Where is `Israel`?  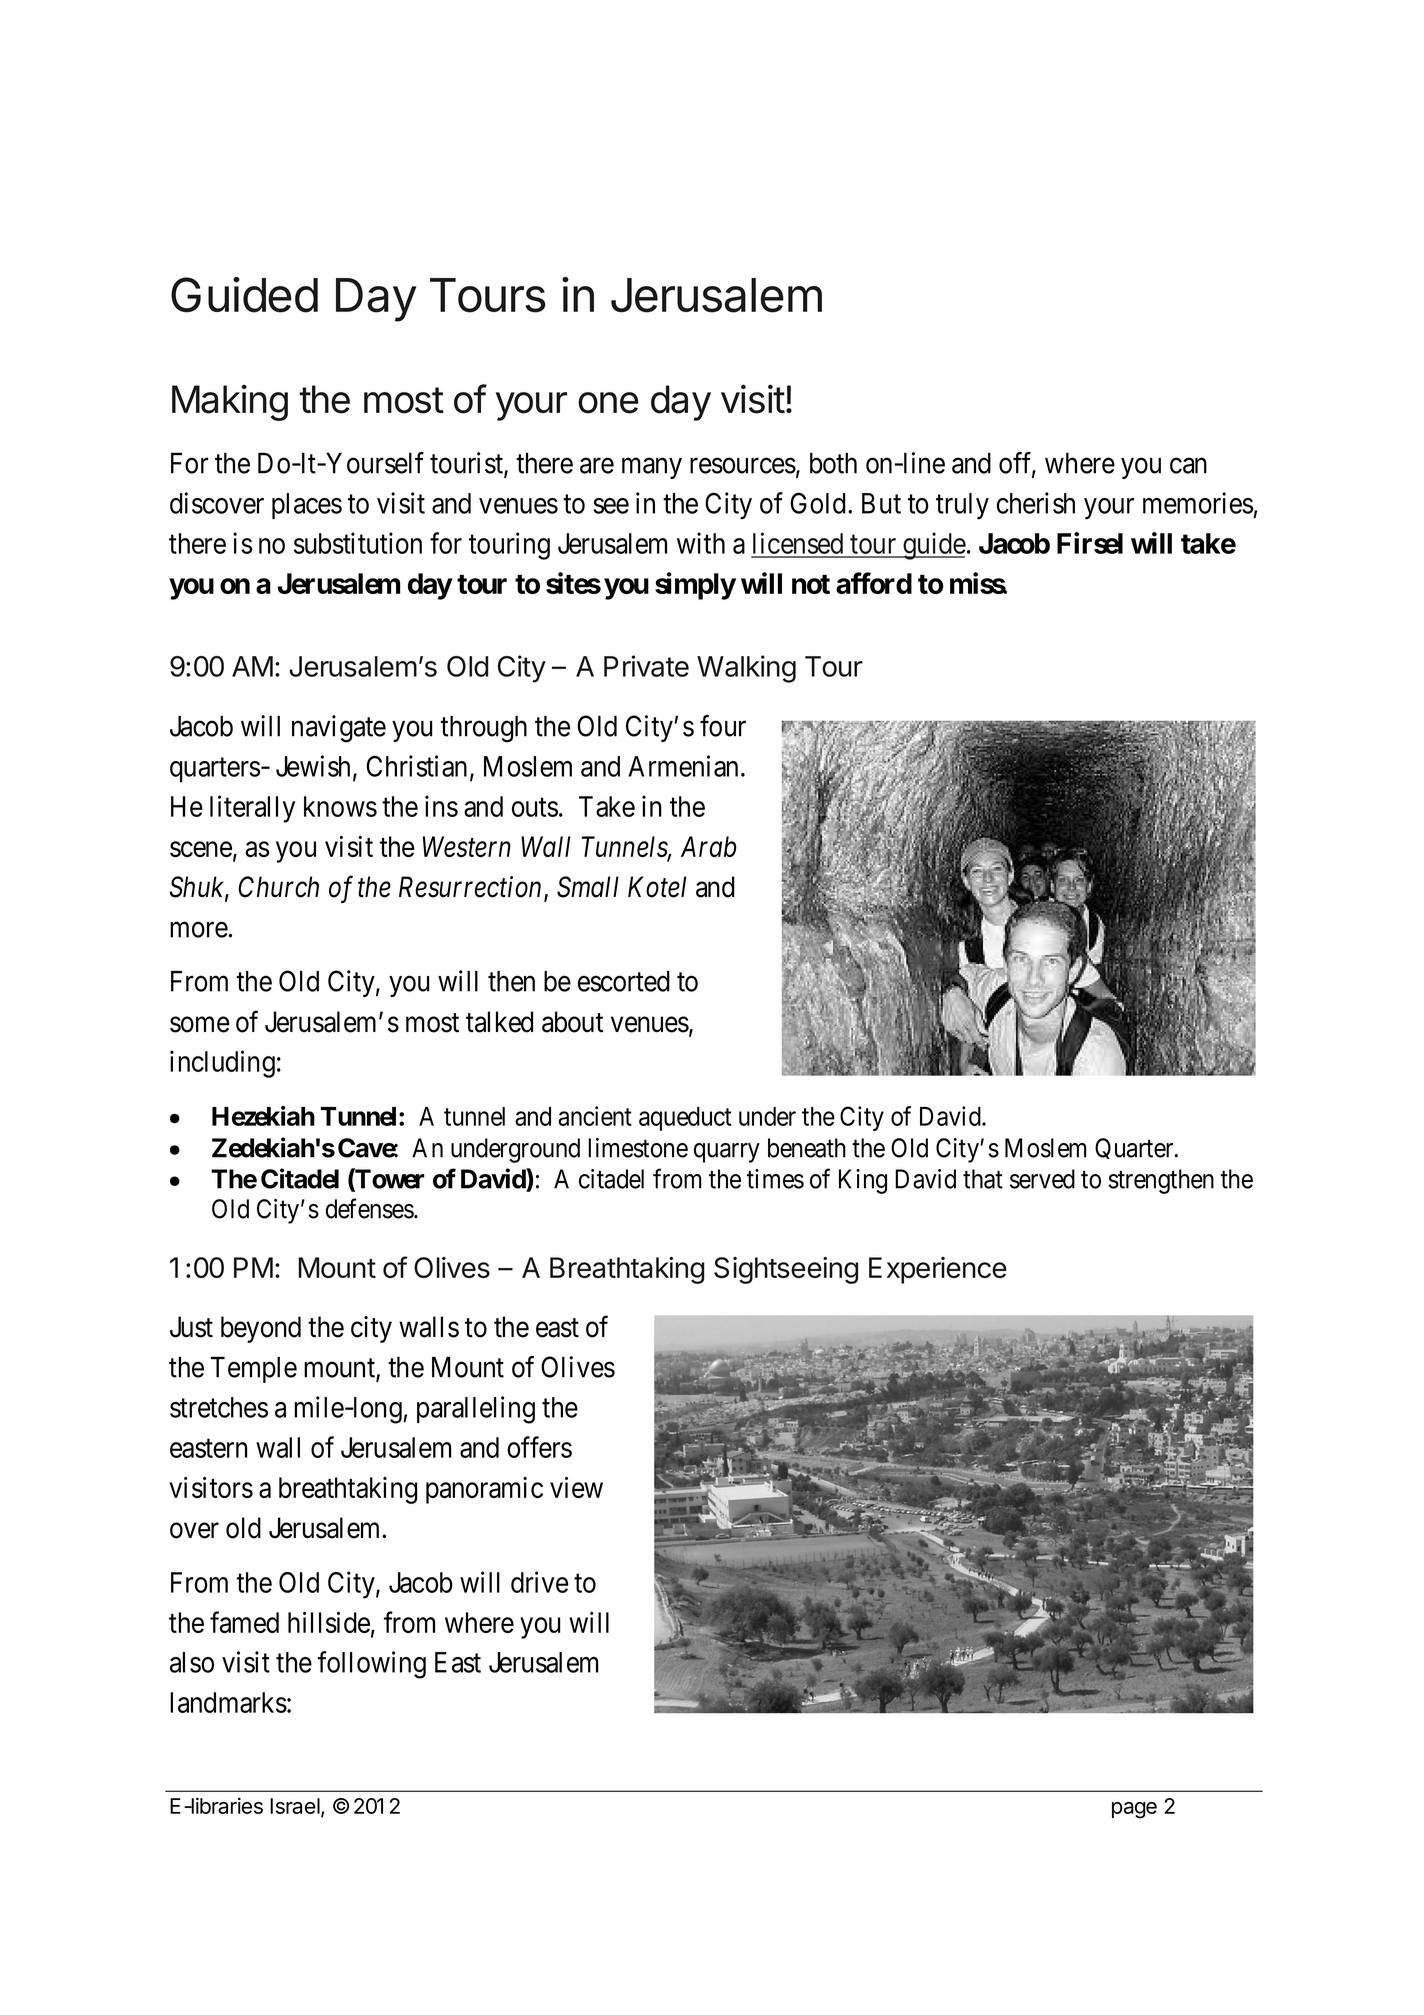
Israel is located at coordinates (296, 1807).
